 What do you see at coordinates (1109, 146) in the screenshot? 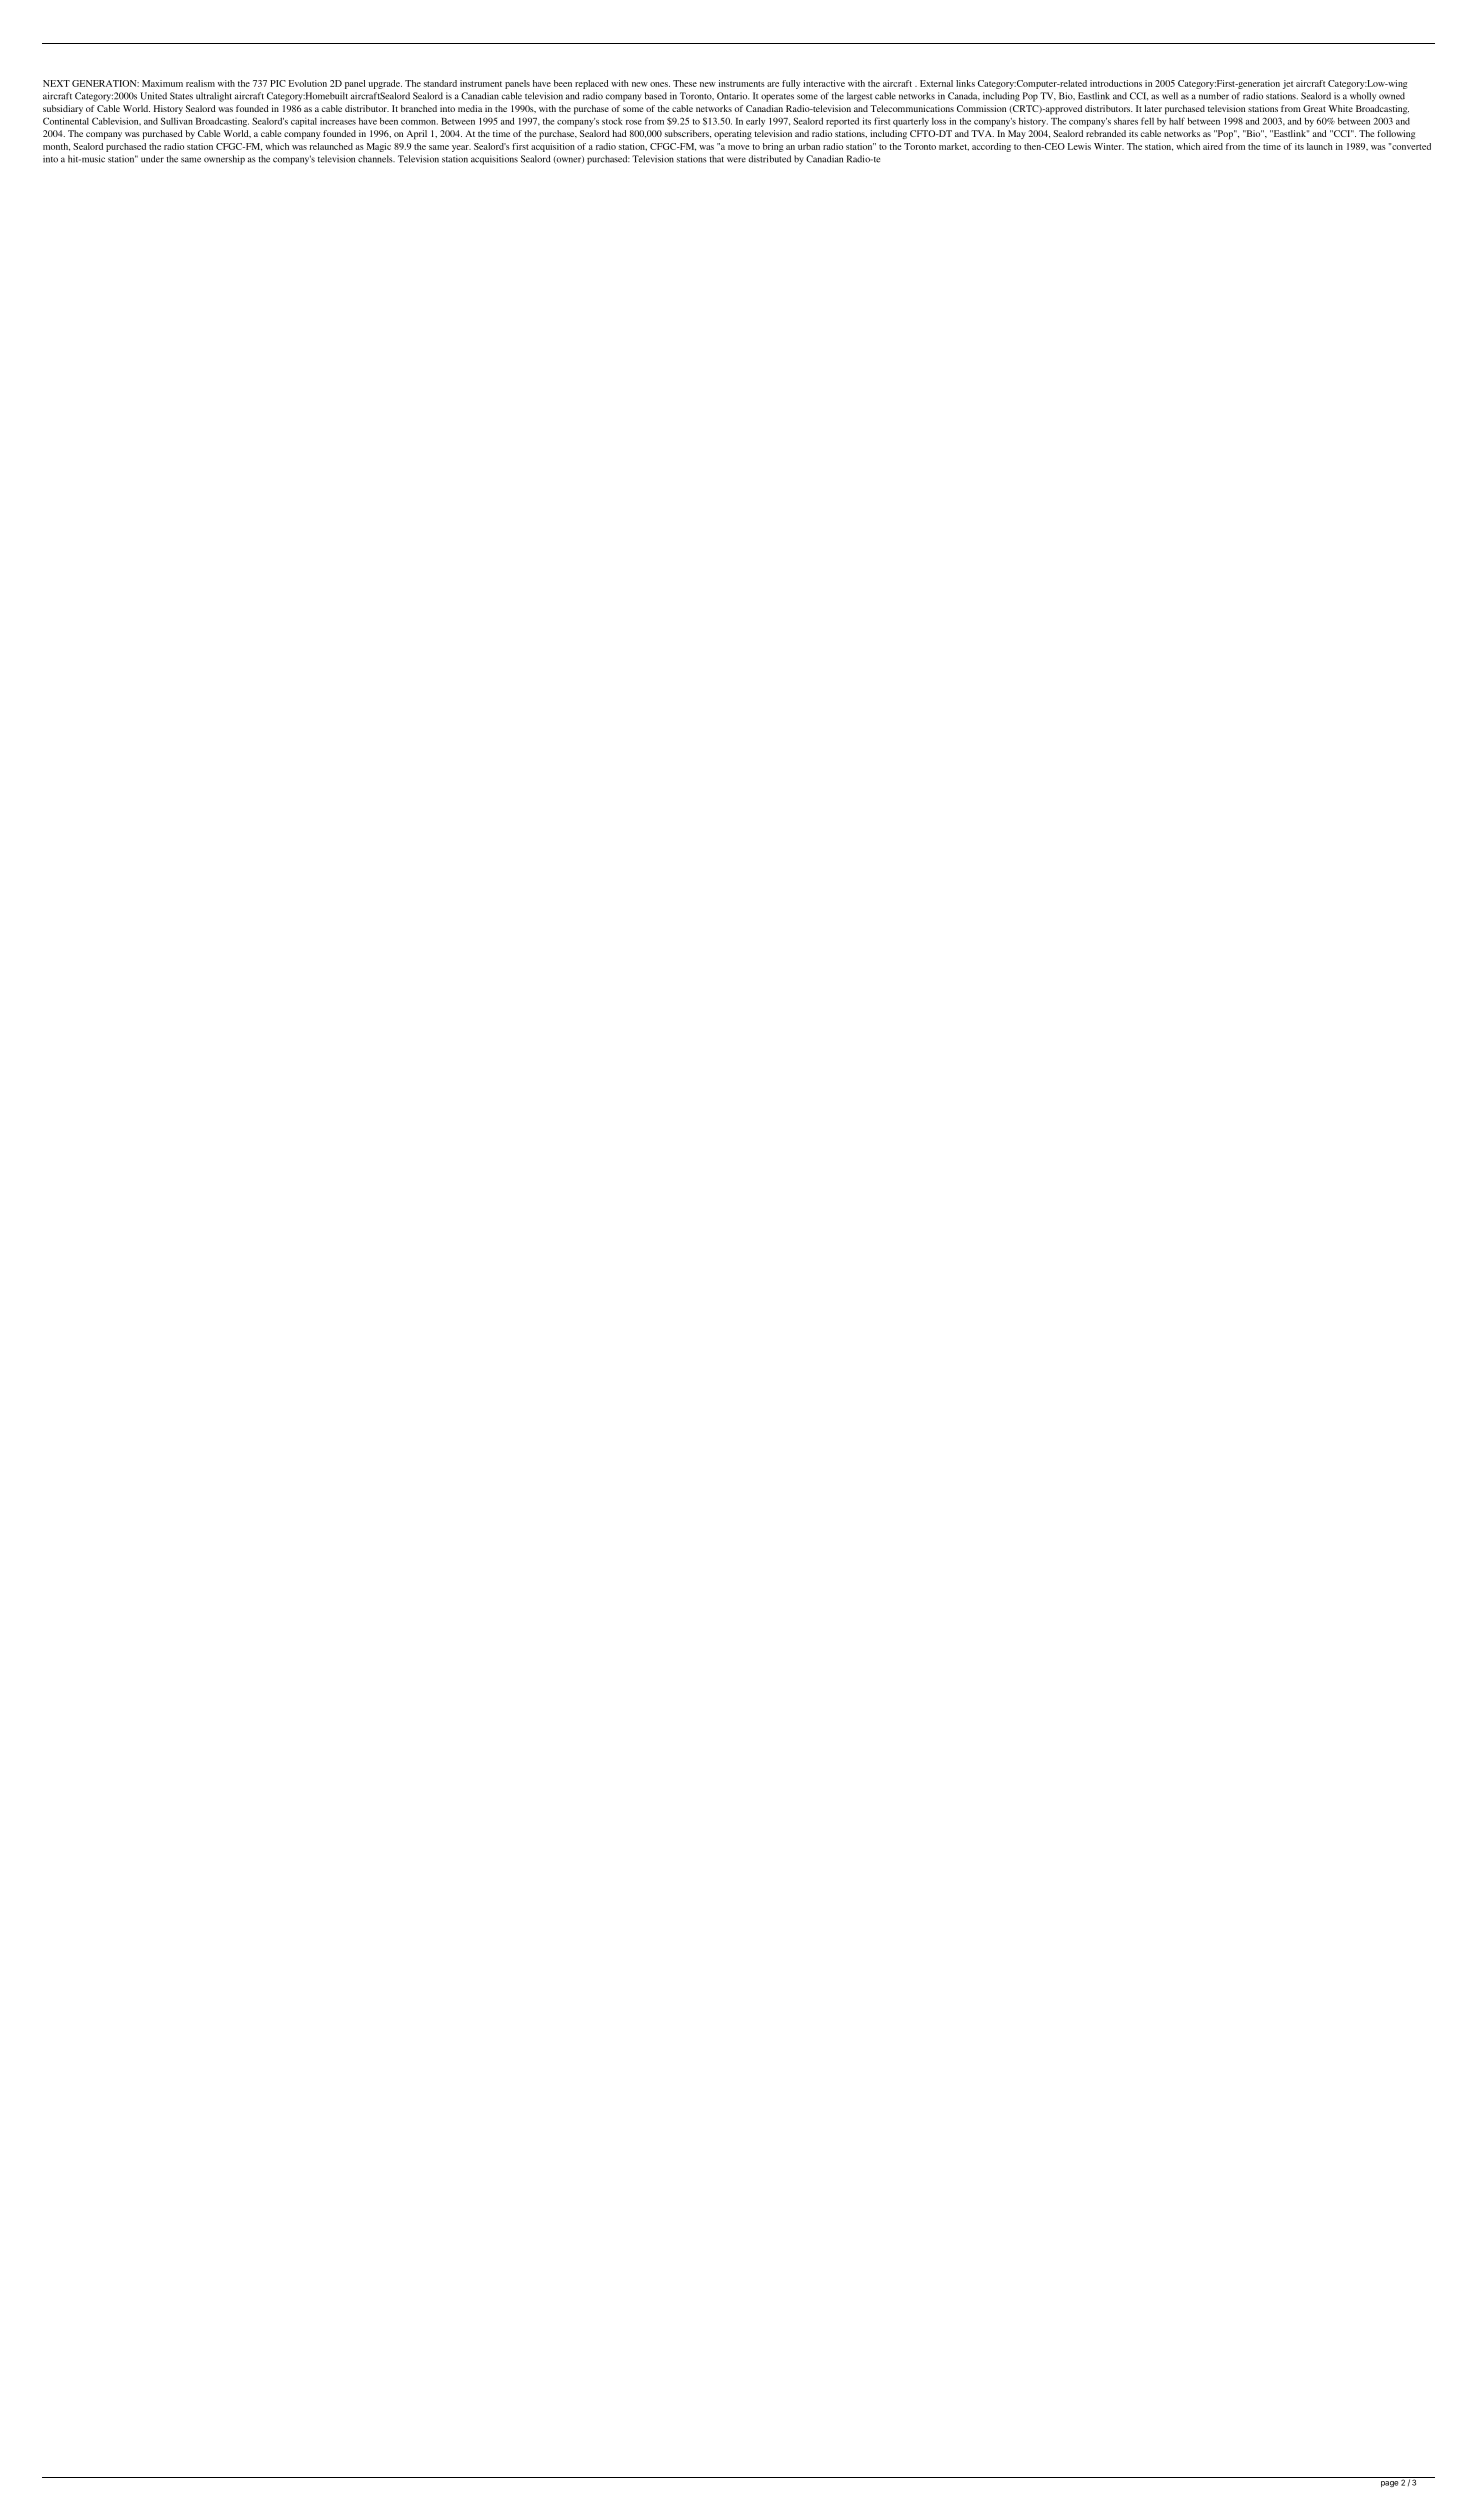
I see `Winter` at bounding box center [1109, 146].
